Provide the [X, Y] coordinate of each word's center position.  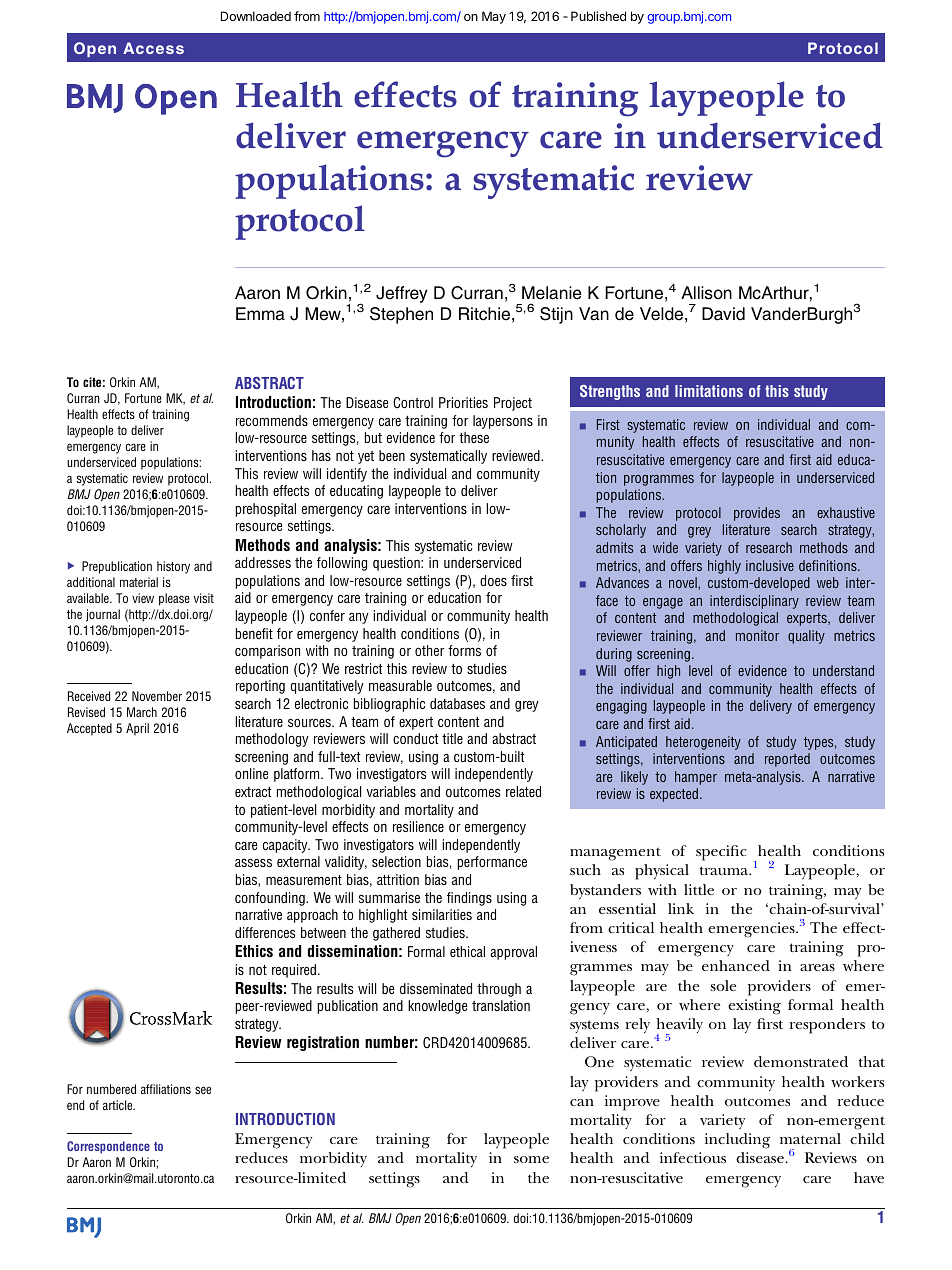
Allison [706, 293]
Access [153, 48]
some [531, 1159]
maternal [810, 1138]
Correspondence [108, 1147]
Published [598, 16]
